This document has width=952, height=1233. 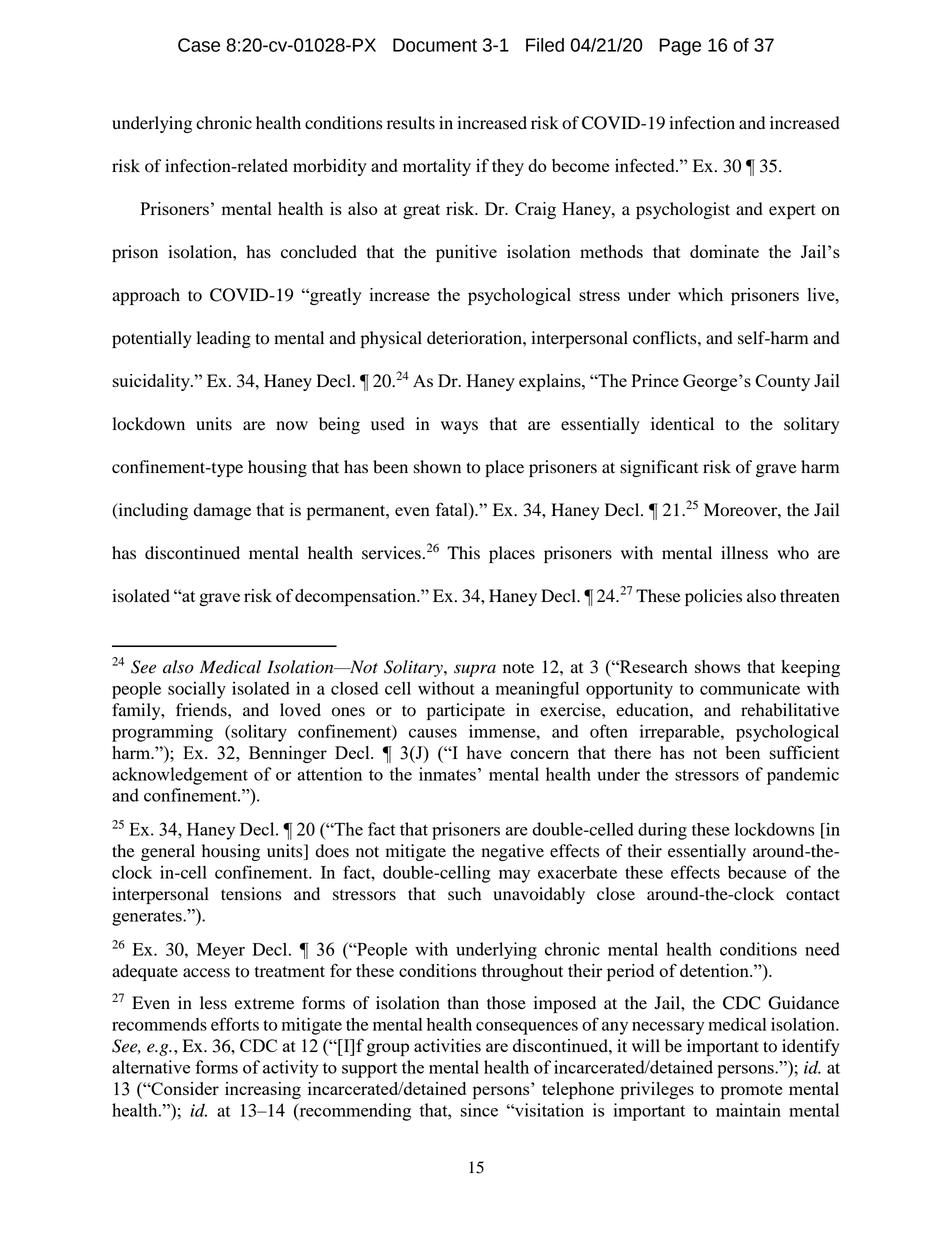 What do you see at coordinates (744, 553) in the document?
I see `illness` at bounding box center [744, 553].
